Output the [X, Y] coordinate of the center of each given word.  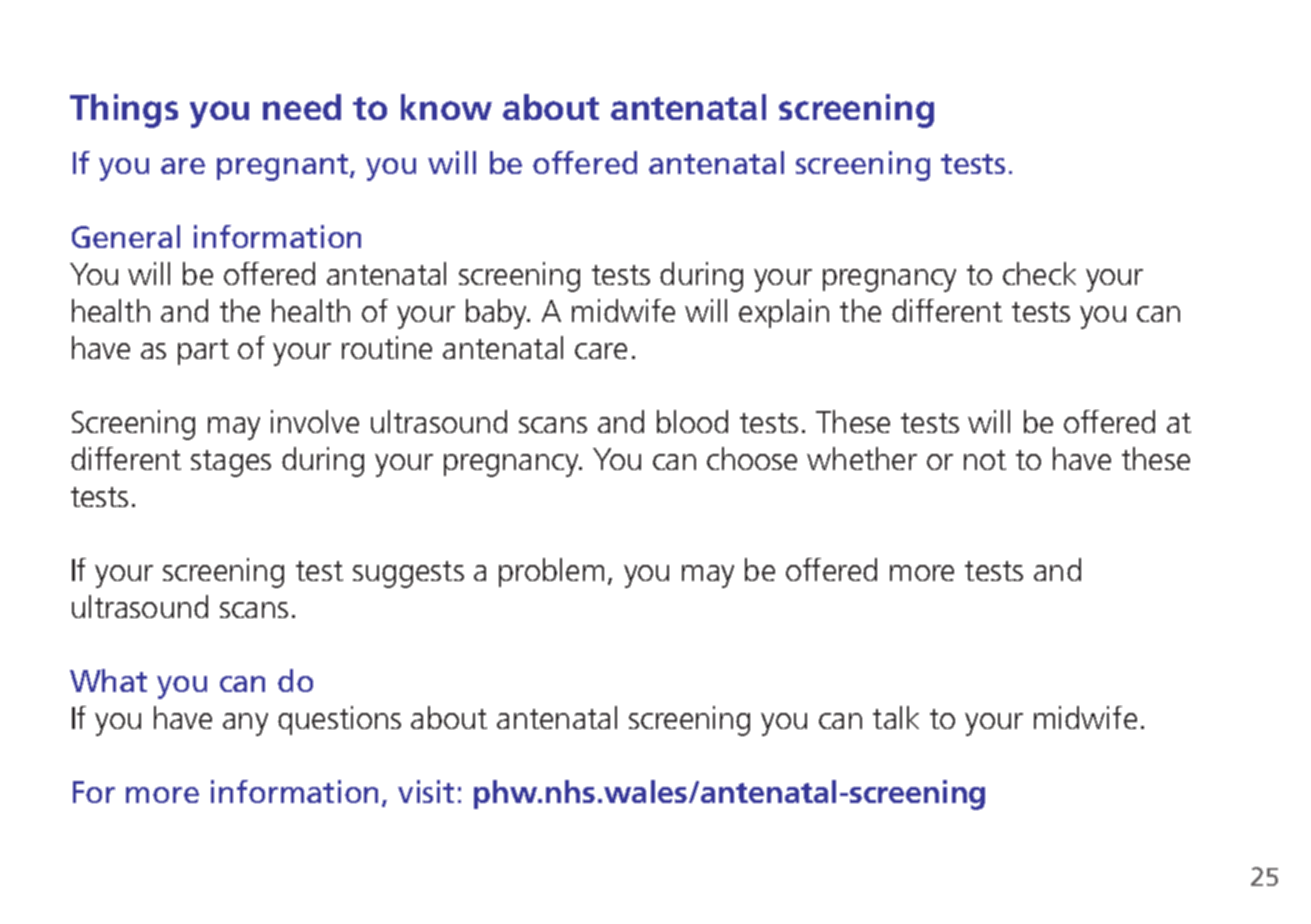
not [985, 460]
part [203, 352]
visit [426, 791]
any [245, 724]
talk [896, 717]
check [1039, 273]
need [302, 107]
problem [551, 572]
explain [784, 313]
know [446, 107]
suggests [408, 574]
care [601, 351]
